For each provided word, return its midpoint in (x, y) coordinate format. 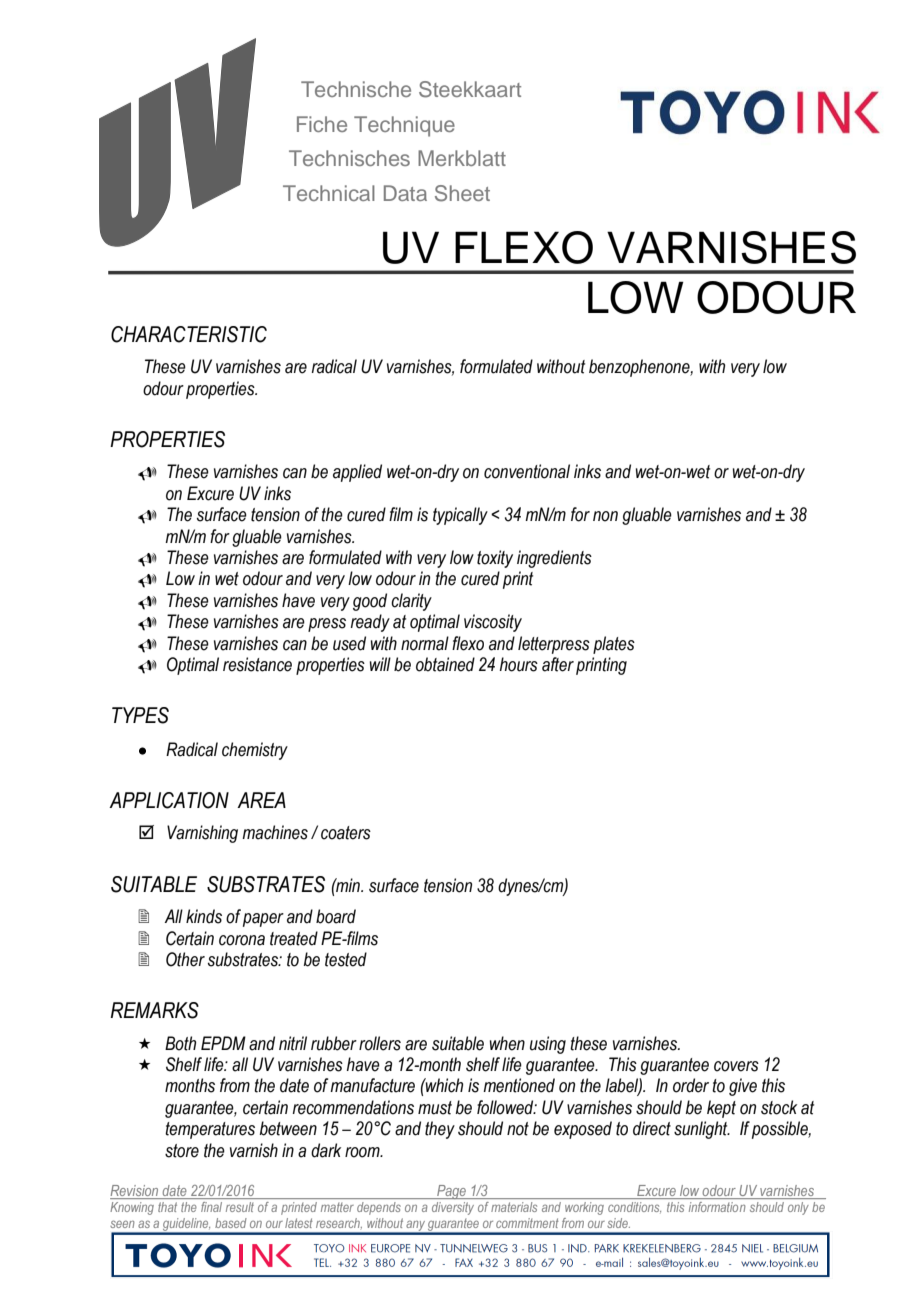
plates (614, 645)
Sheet (462, 193)
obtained (445, 664)
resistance (257, 664)
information (717, 1207)
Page (451, 1192)
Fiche (322, 124)
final (211, 1207)
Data (405, 193)
